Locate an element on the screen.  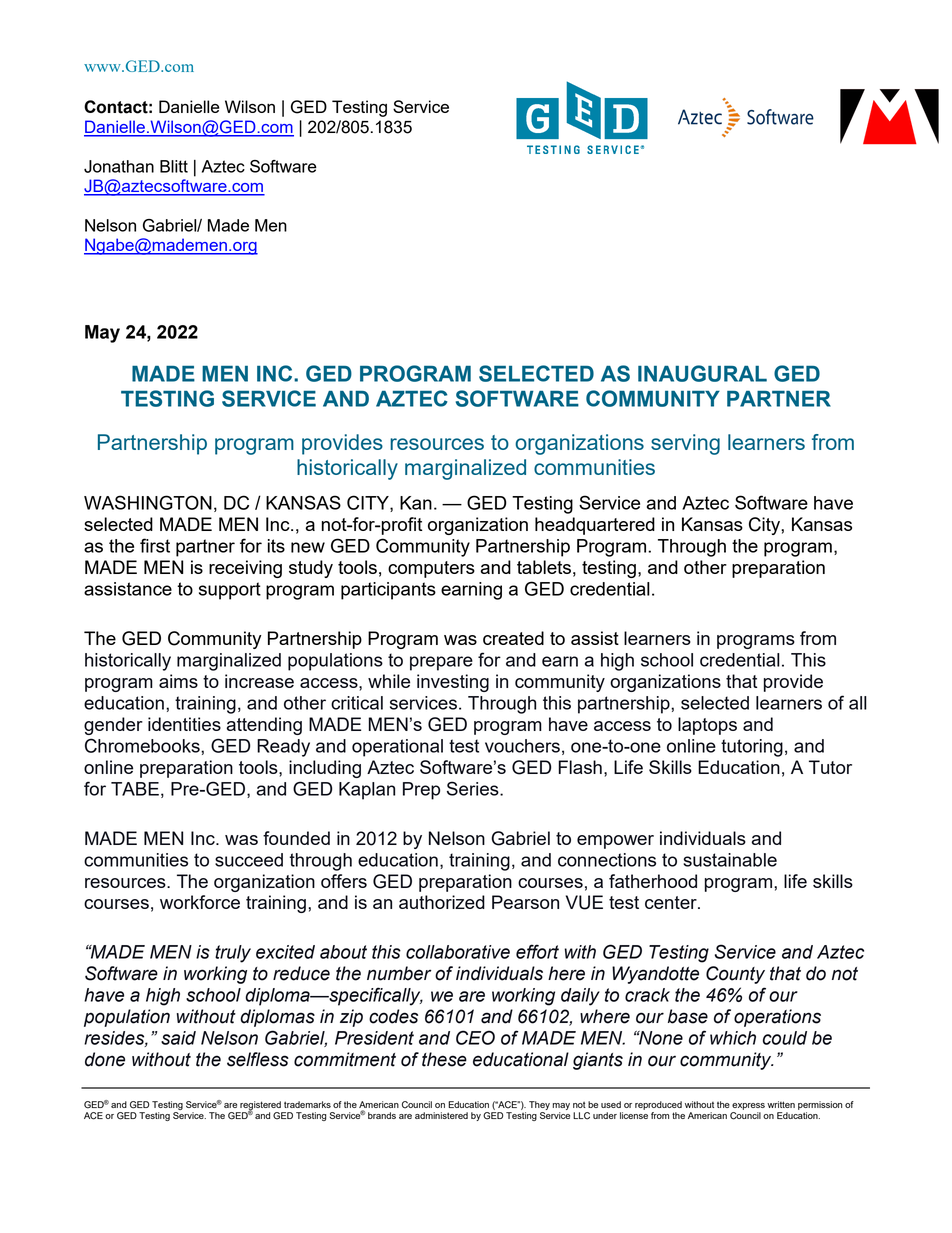
laptops is located at coordinates (707, 726).
